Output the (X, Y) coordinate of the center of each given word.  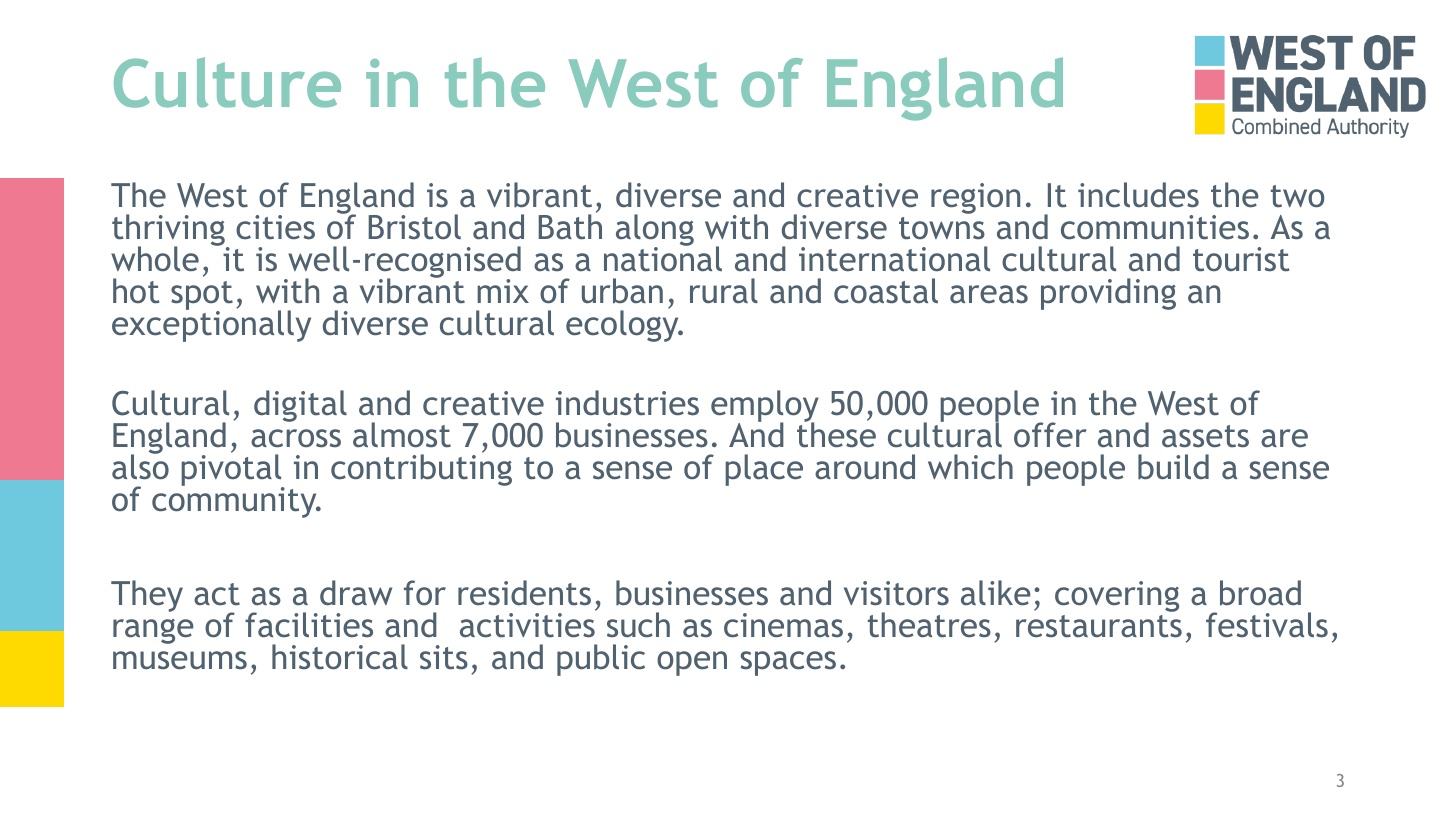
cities (275, 227)
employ (765, 407)
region (975, 198)
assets (1205, 436)
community (235, 501)
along (655, 231)
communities (1155, 227)
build (1173, 467)
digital (300, 406)
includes (1138, 195)
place (764, 470)
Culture (227, 82)
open (692, 663)
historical (340, 657)
